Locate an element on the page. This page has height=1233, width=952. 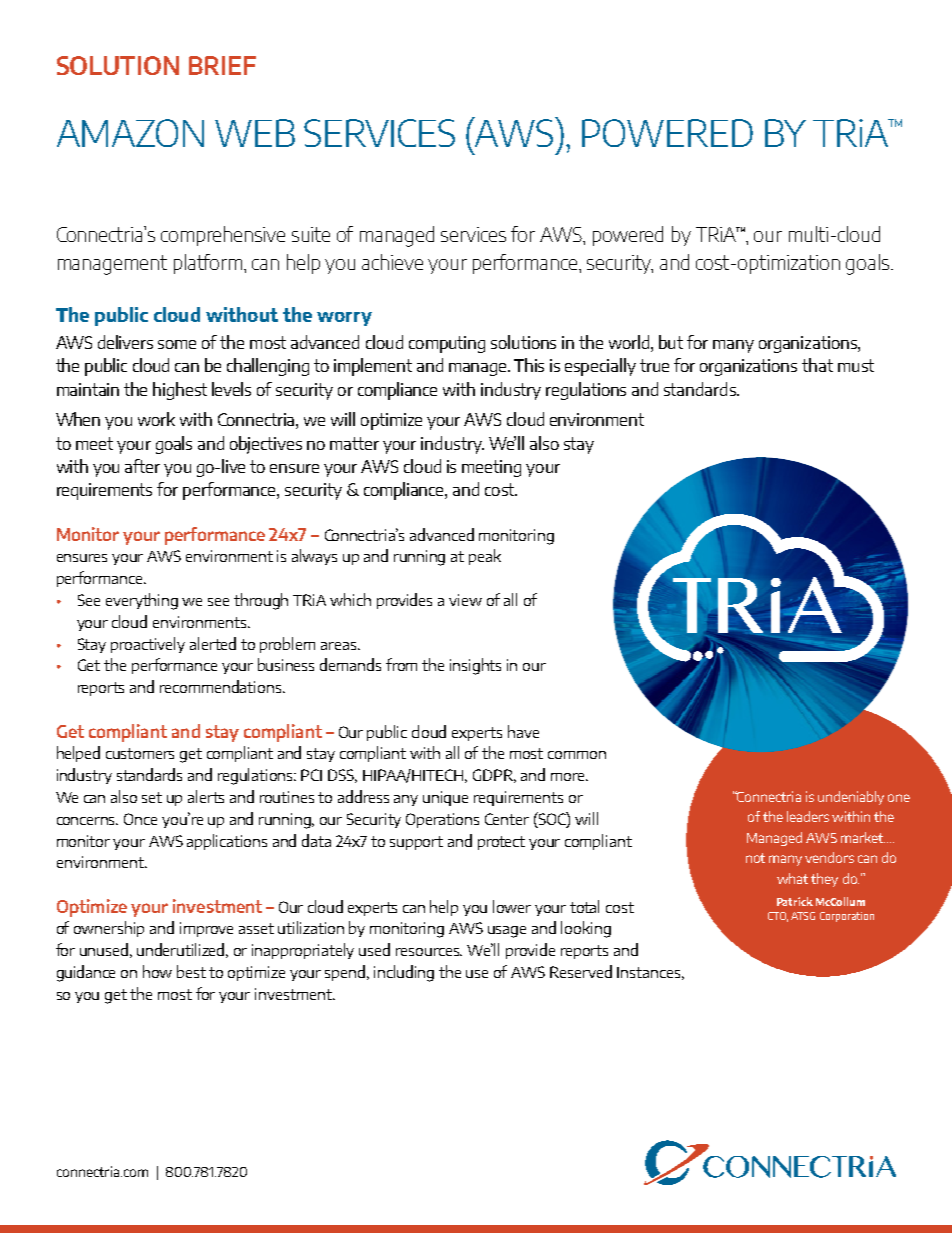
usage is located at coordinates (507, 932).
